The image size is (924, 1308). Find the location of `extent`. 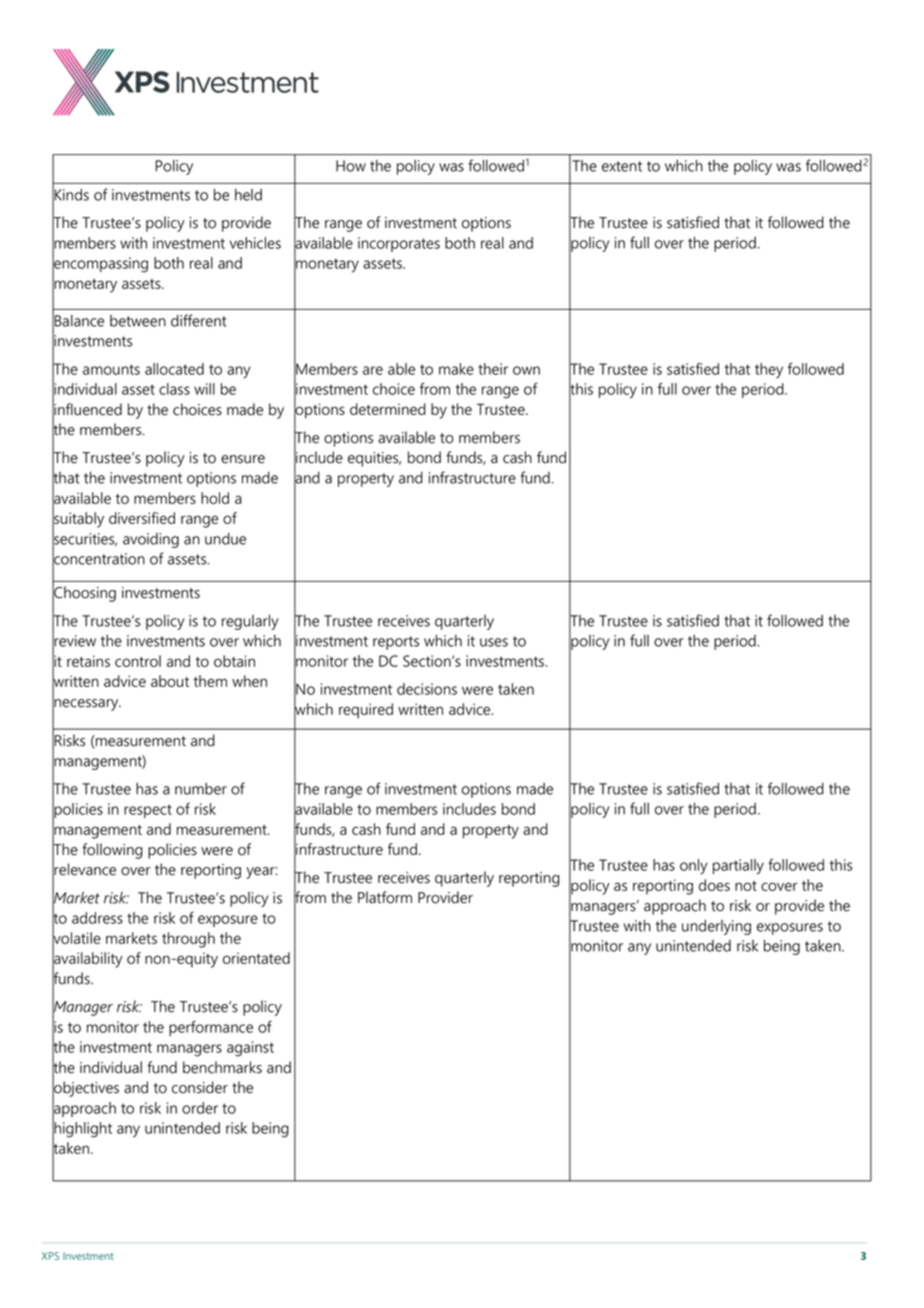

extent is located at coordinates (622, 166).
